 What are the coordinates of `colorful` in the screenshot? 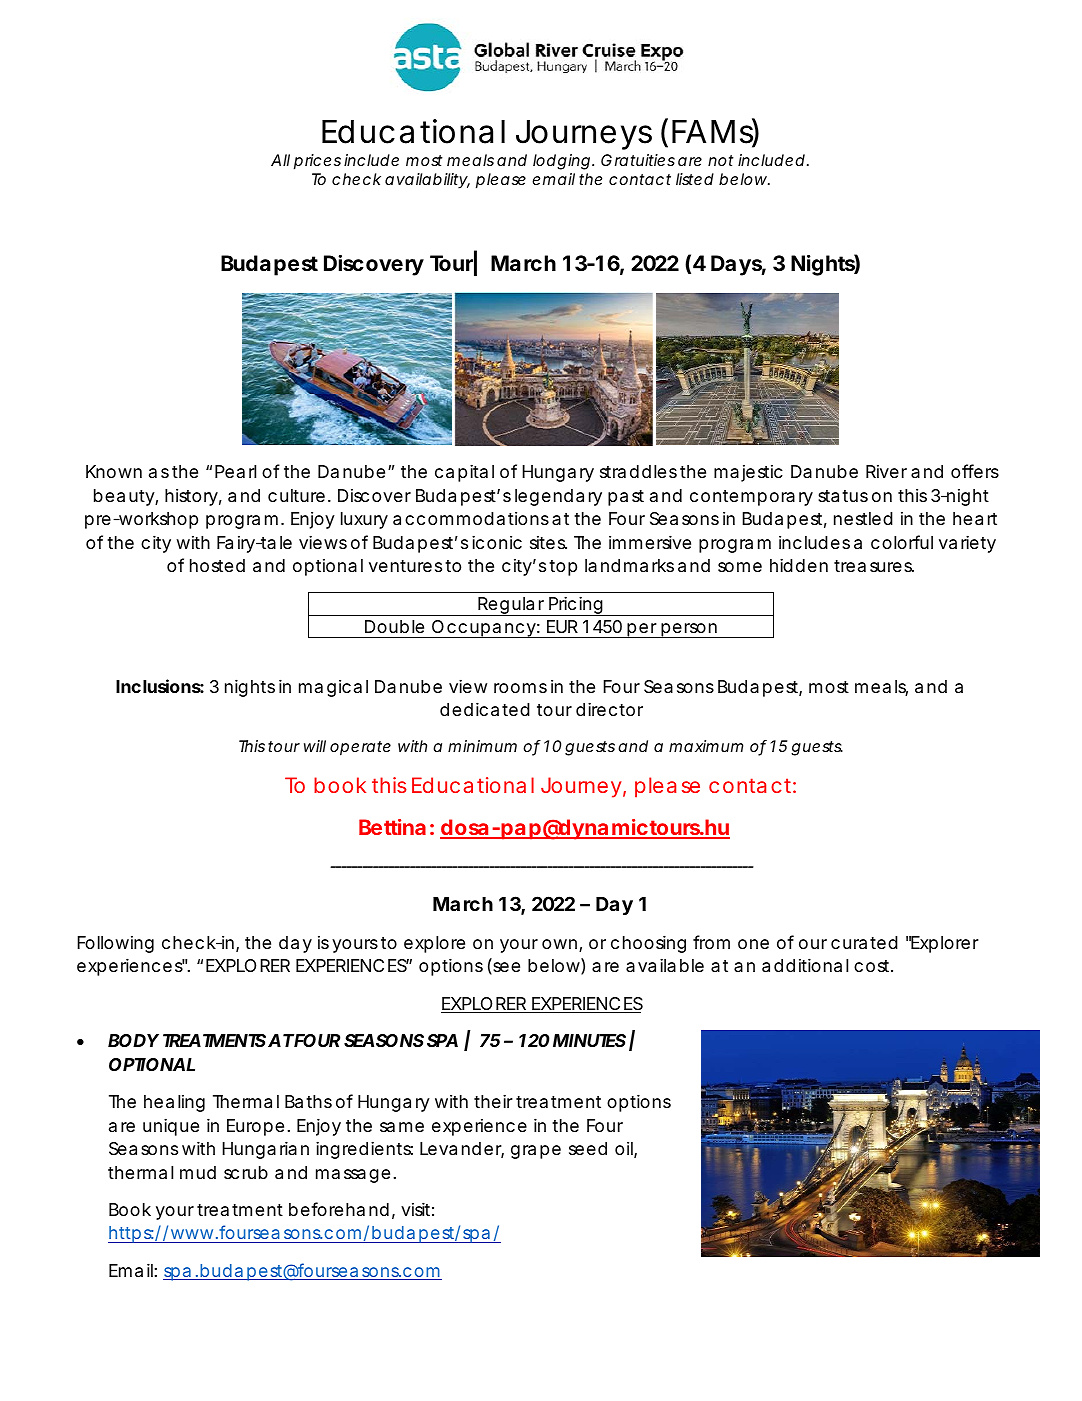 It's located at (902, 542).
